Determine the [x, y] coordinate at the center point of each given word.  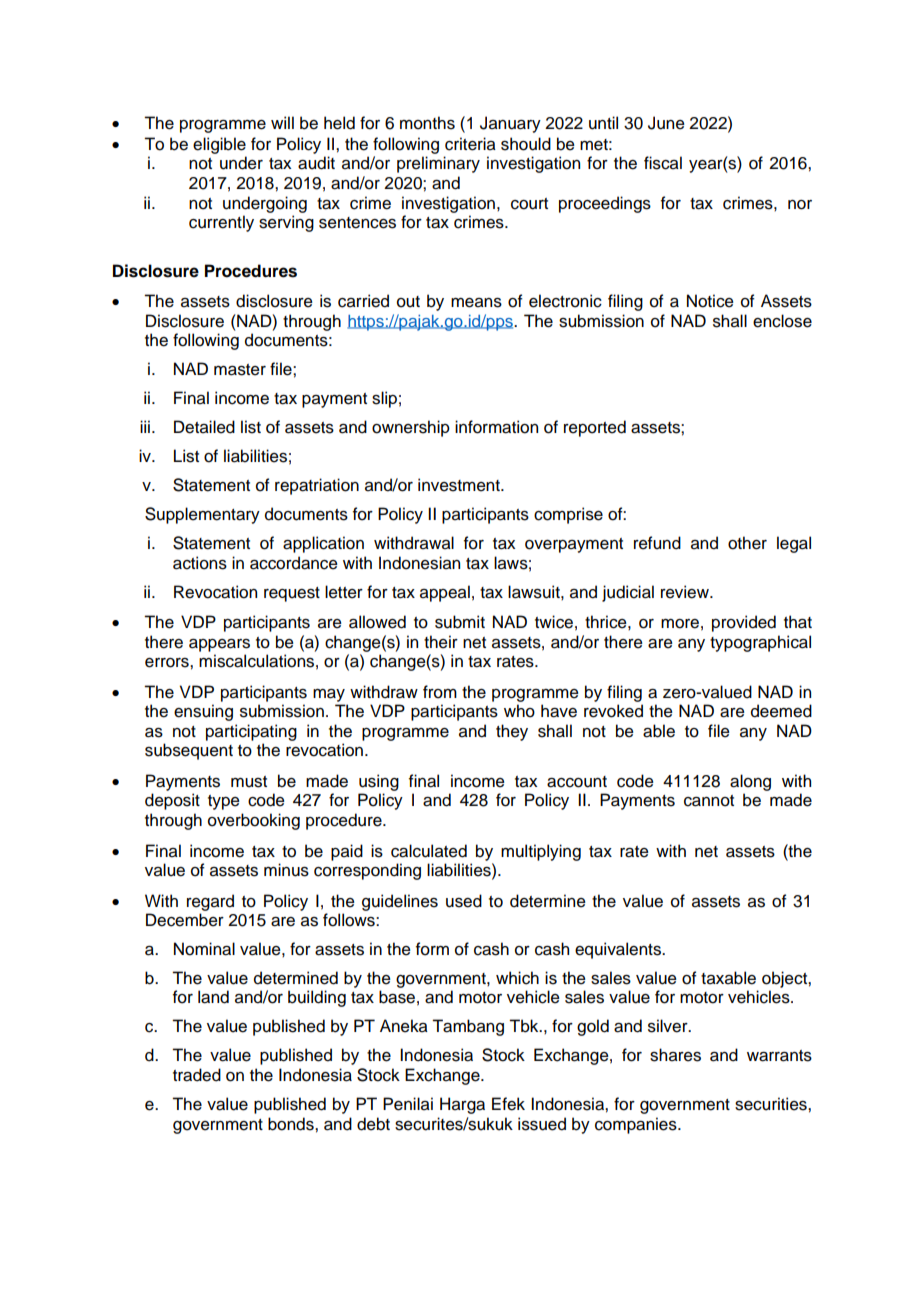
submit [460, 622]
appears [219, 645]
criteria [470, 144]
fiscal [663, 163]
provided [744, 623]
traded [197, 1075]
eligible [219, 145]
